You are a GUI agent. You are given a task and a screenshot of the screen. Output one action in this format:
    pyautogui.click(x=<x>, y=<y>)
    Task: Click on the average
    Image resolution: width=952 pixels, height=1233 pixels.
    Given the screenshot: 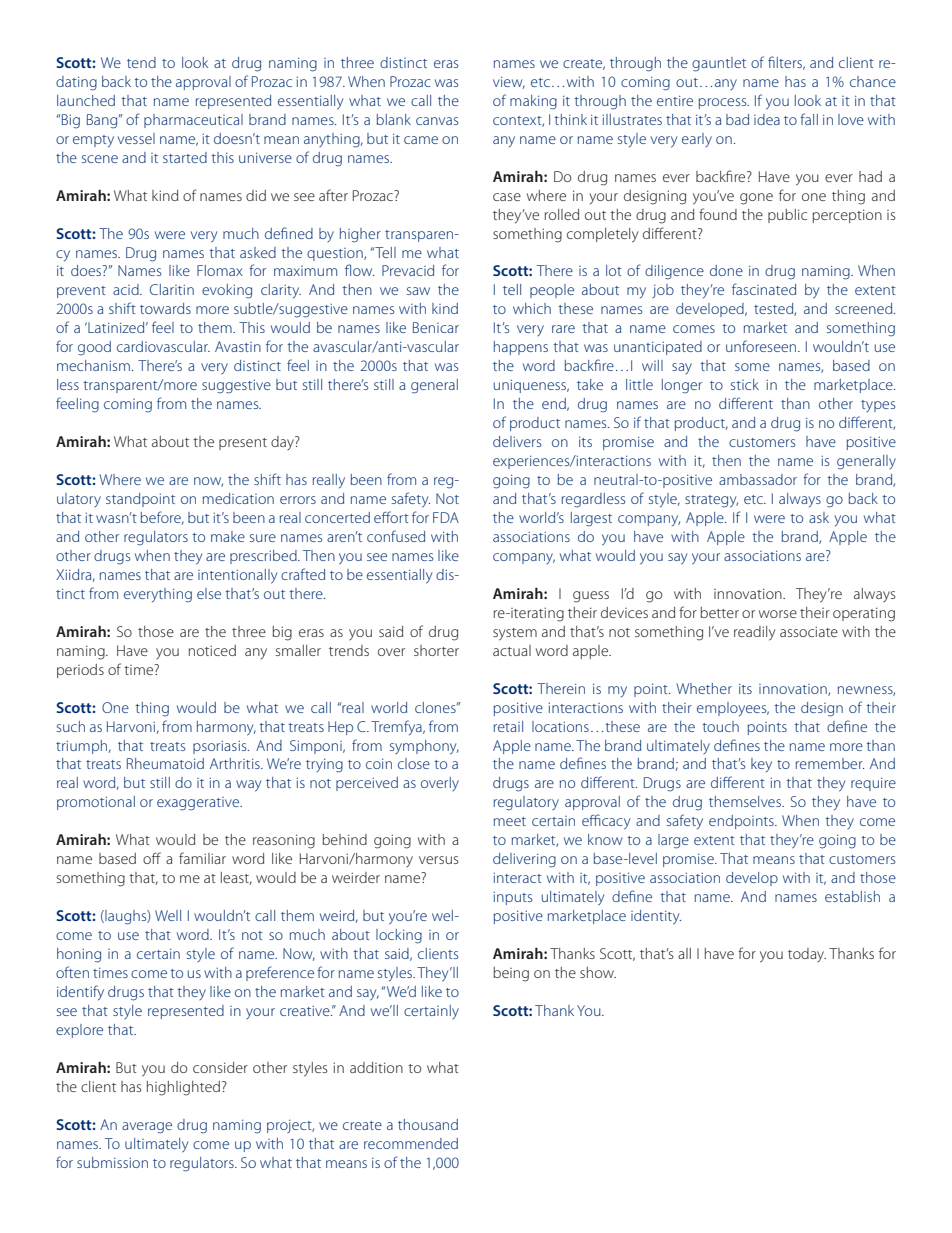 What is the action you would take?
    pyautogui.click(x=147, y=1128)
